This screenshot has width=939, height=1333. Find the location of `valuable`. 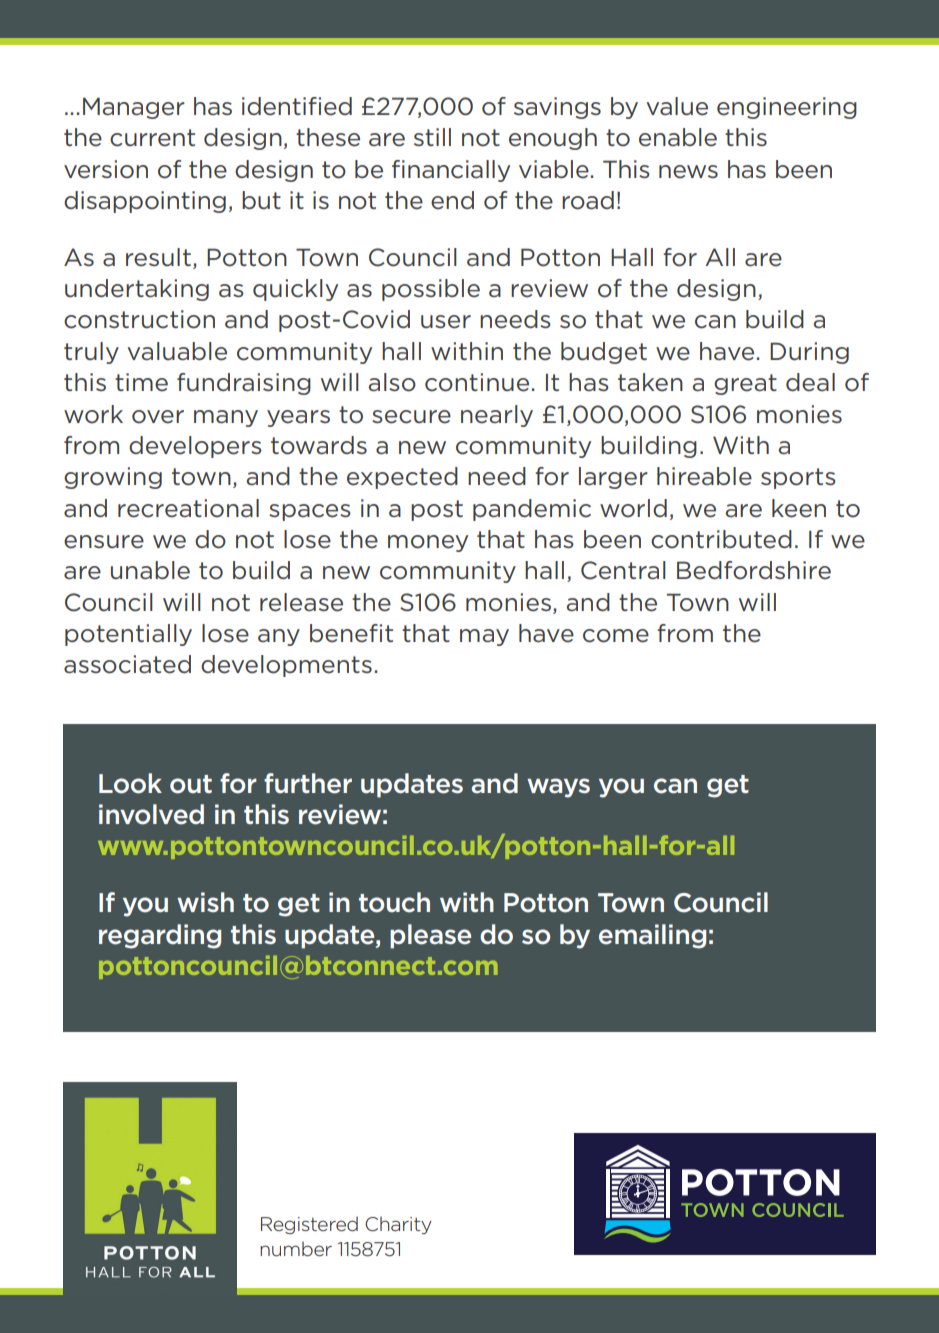

valuable is located at coordinates (177, 351).
